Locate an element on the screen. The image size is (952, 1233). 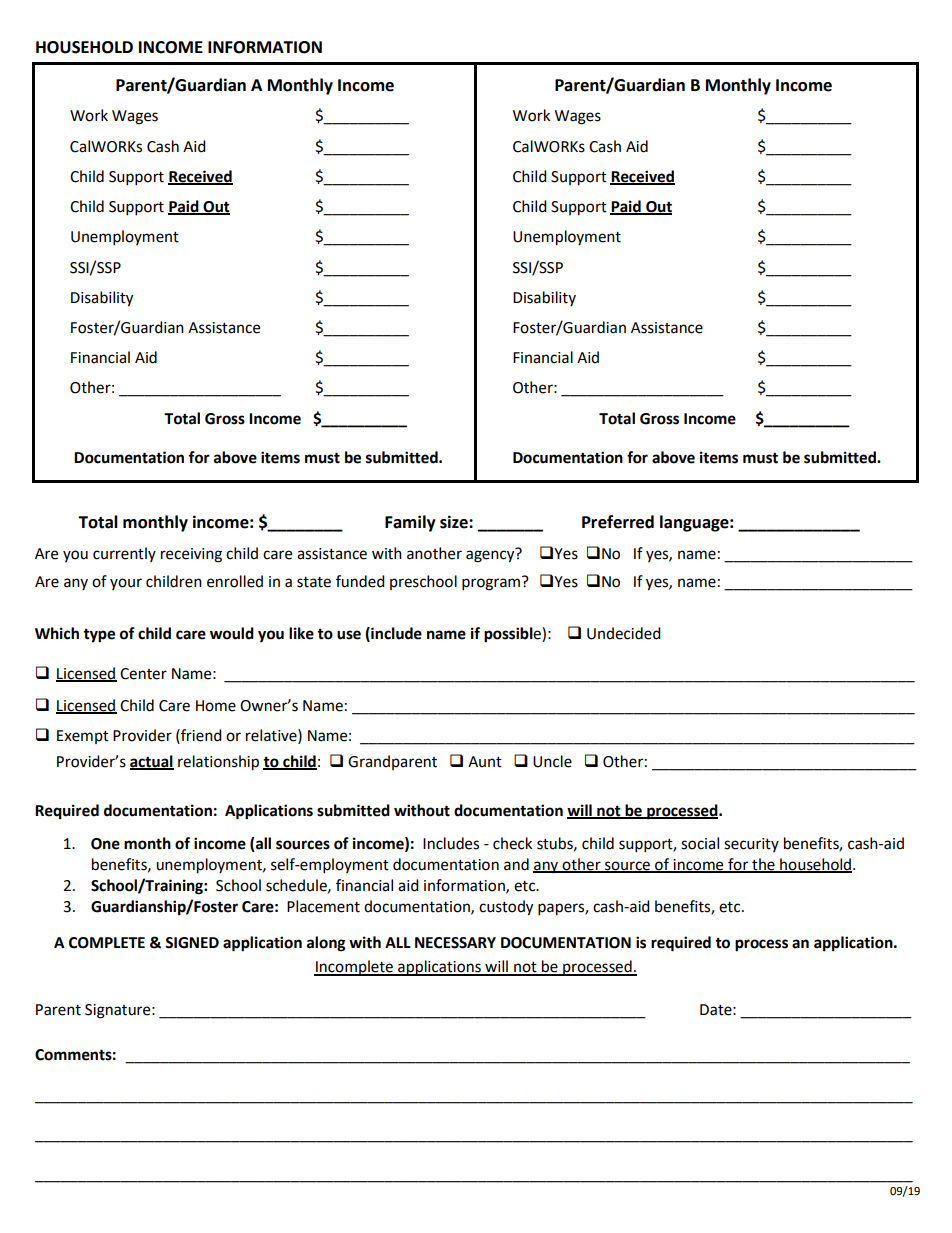
SIGNED is located at coordinates (192, 943).
